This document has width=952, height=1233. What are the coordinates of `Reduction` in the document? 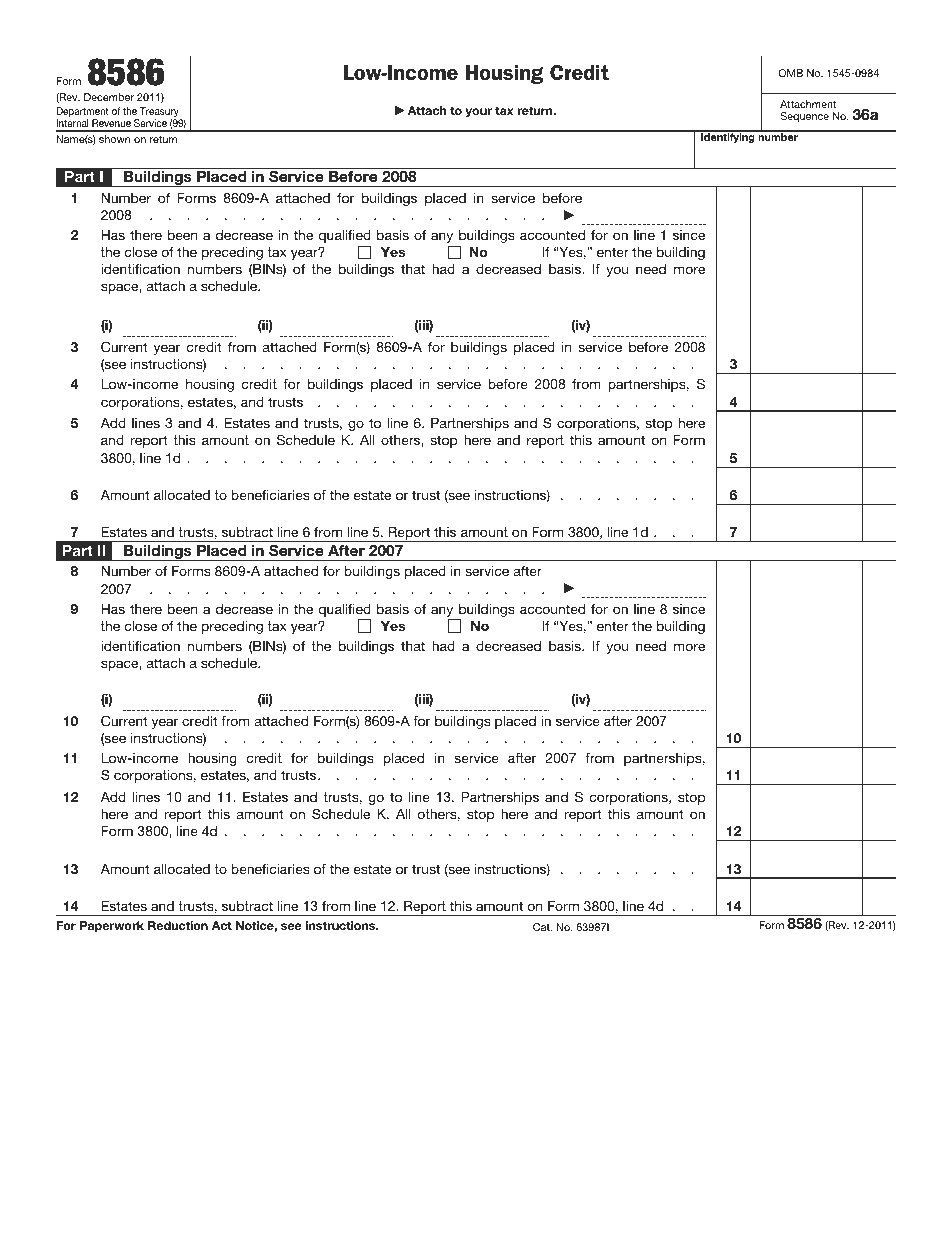 It's located at (178, 925).
